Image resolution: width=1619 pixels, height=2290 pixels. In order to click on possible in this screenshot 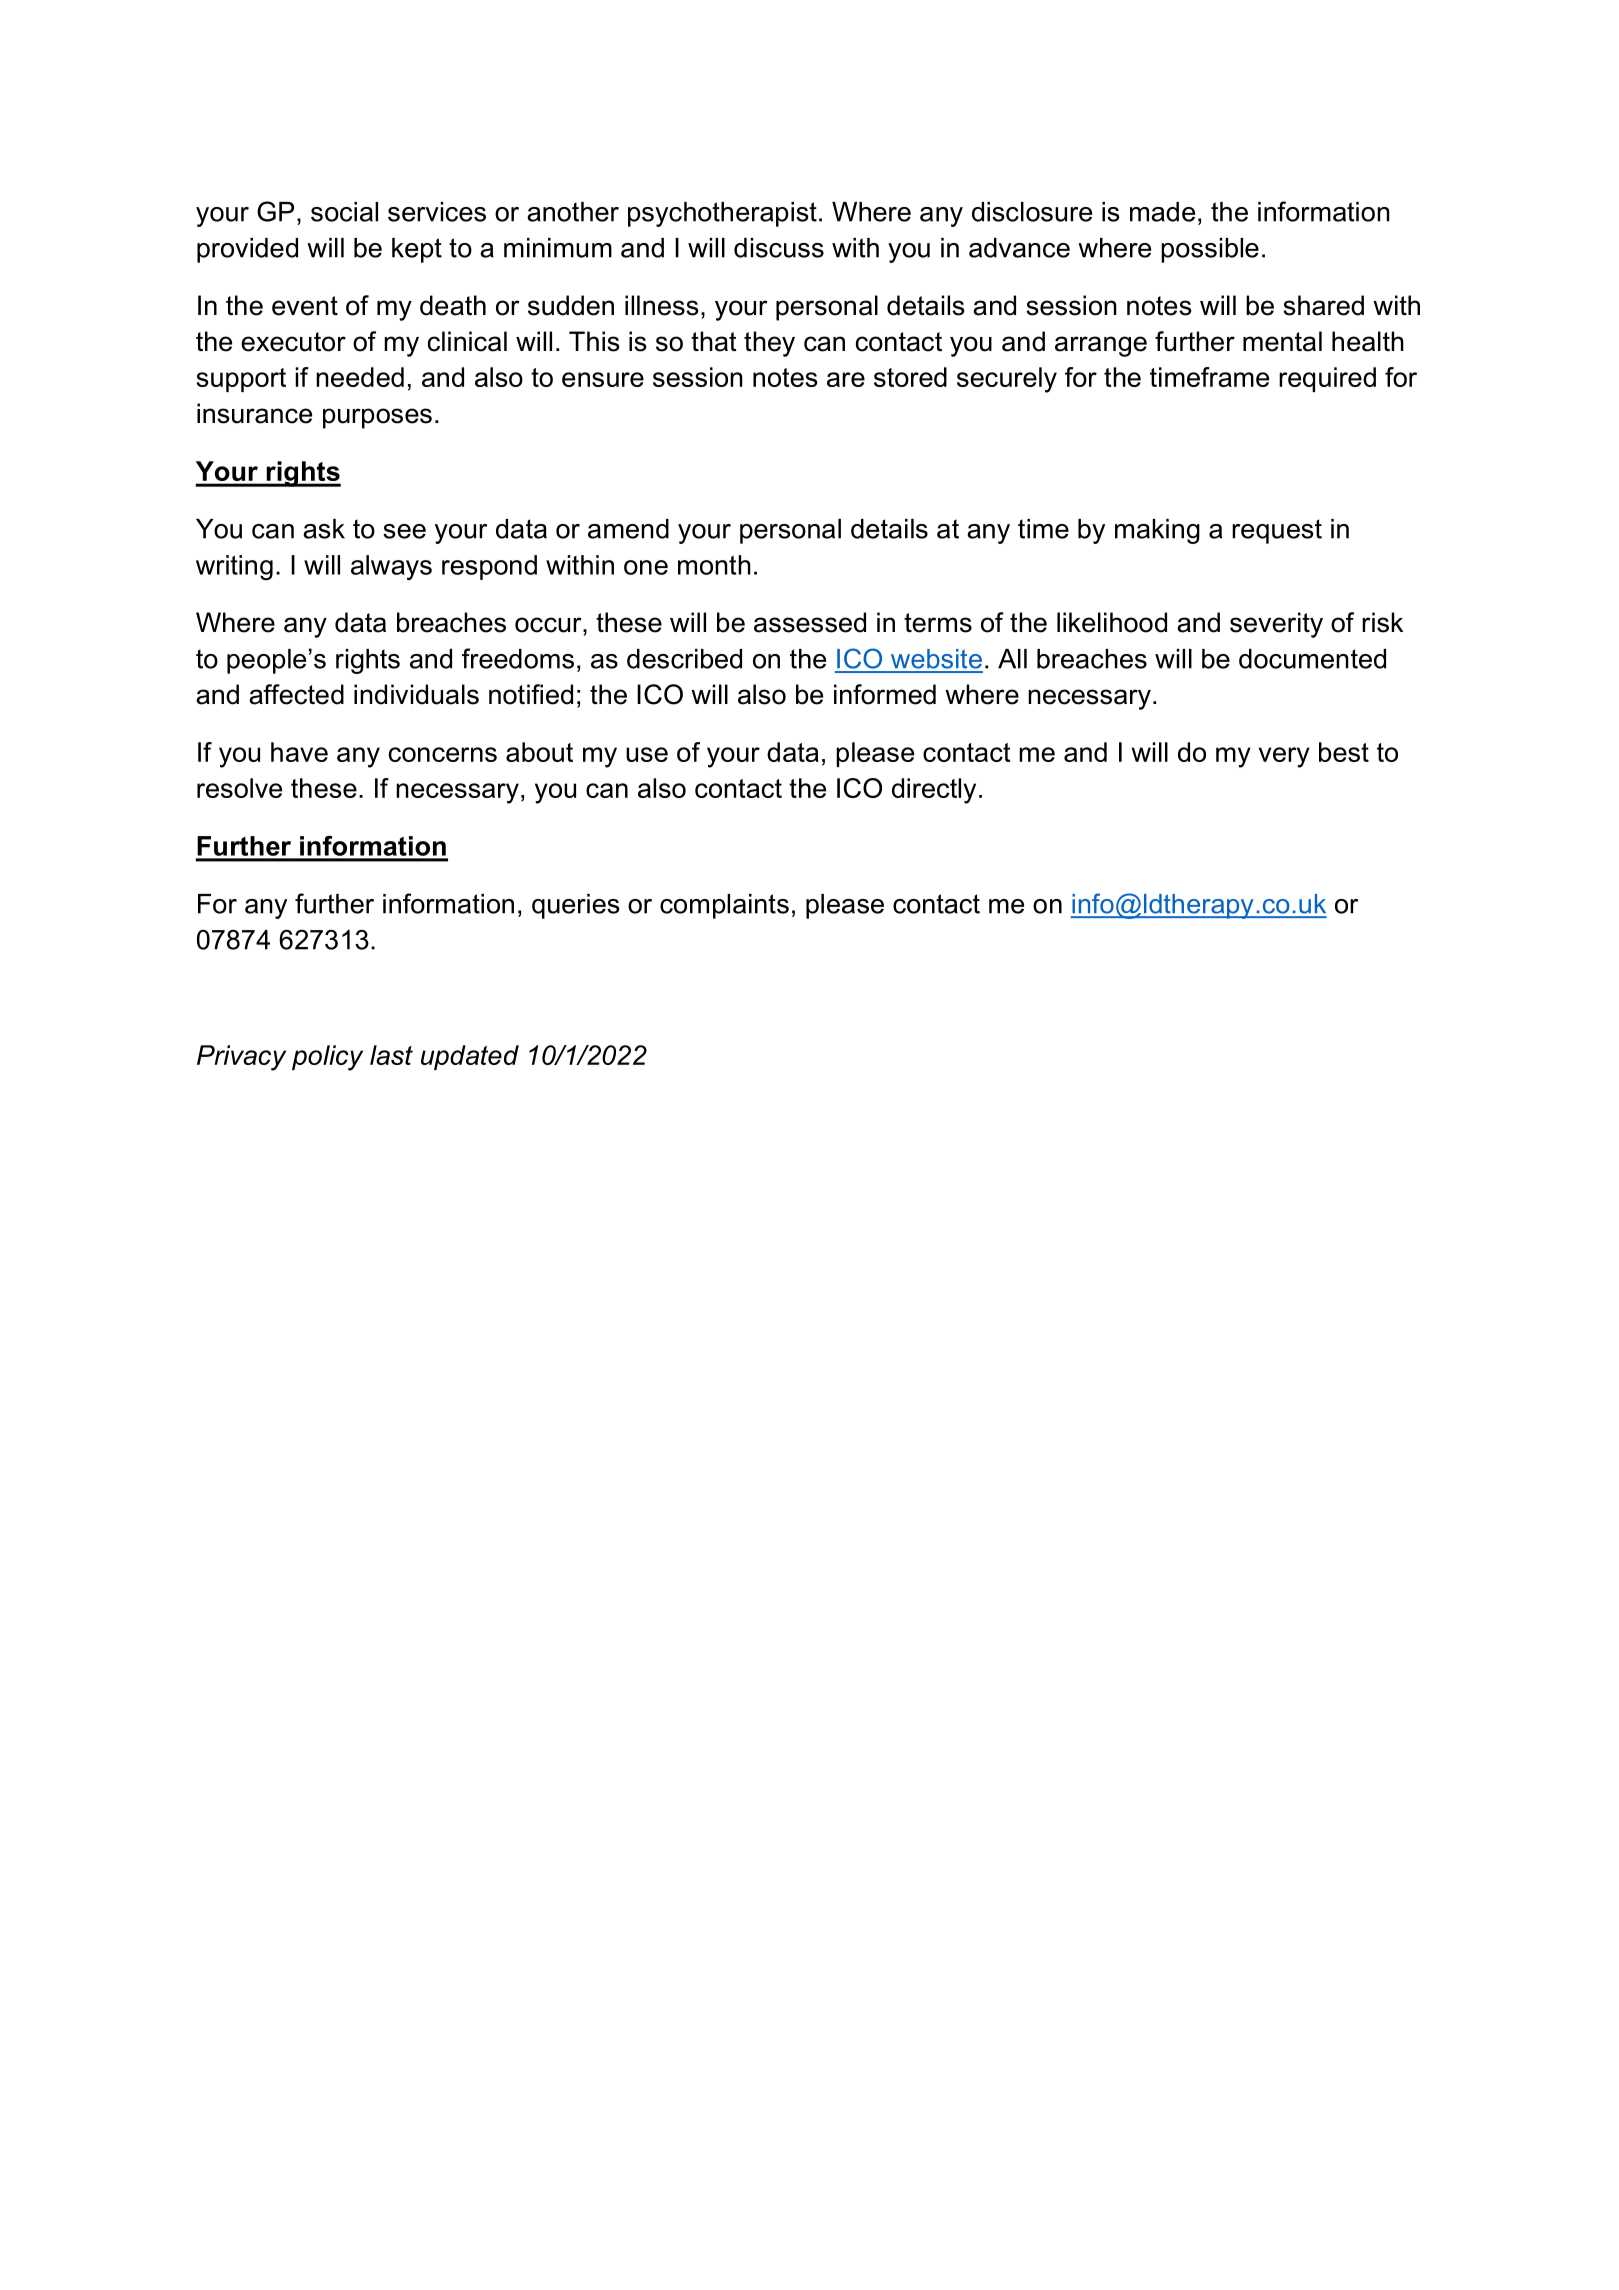, I will do `click(1210, 250)`.
